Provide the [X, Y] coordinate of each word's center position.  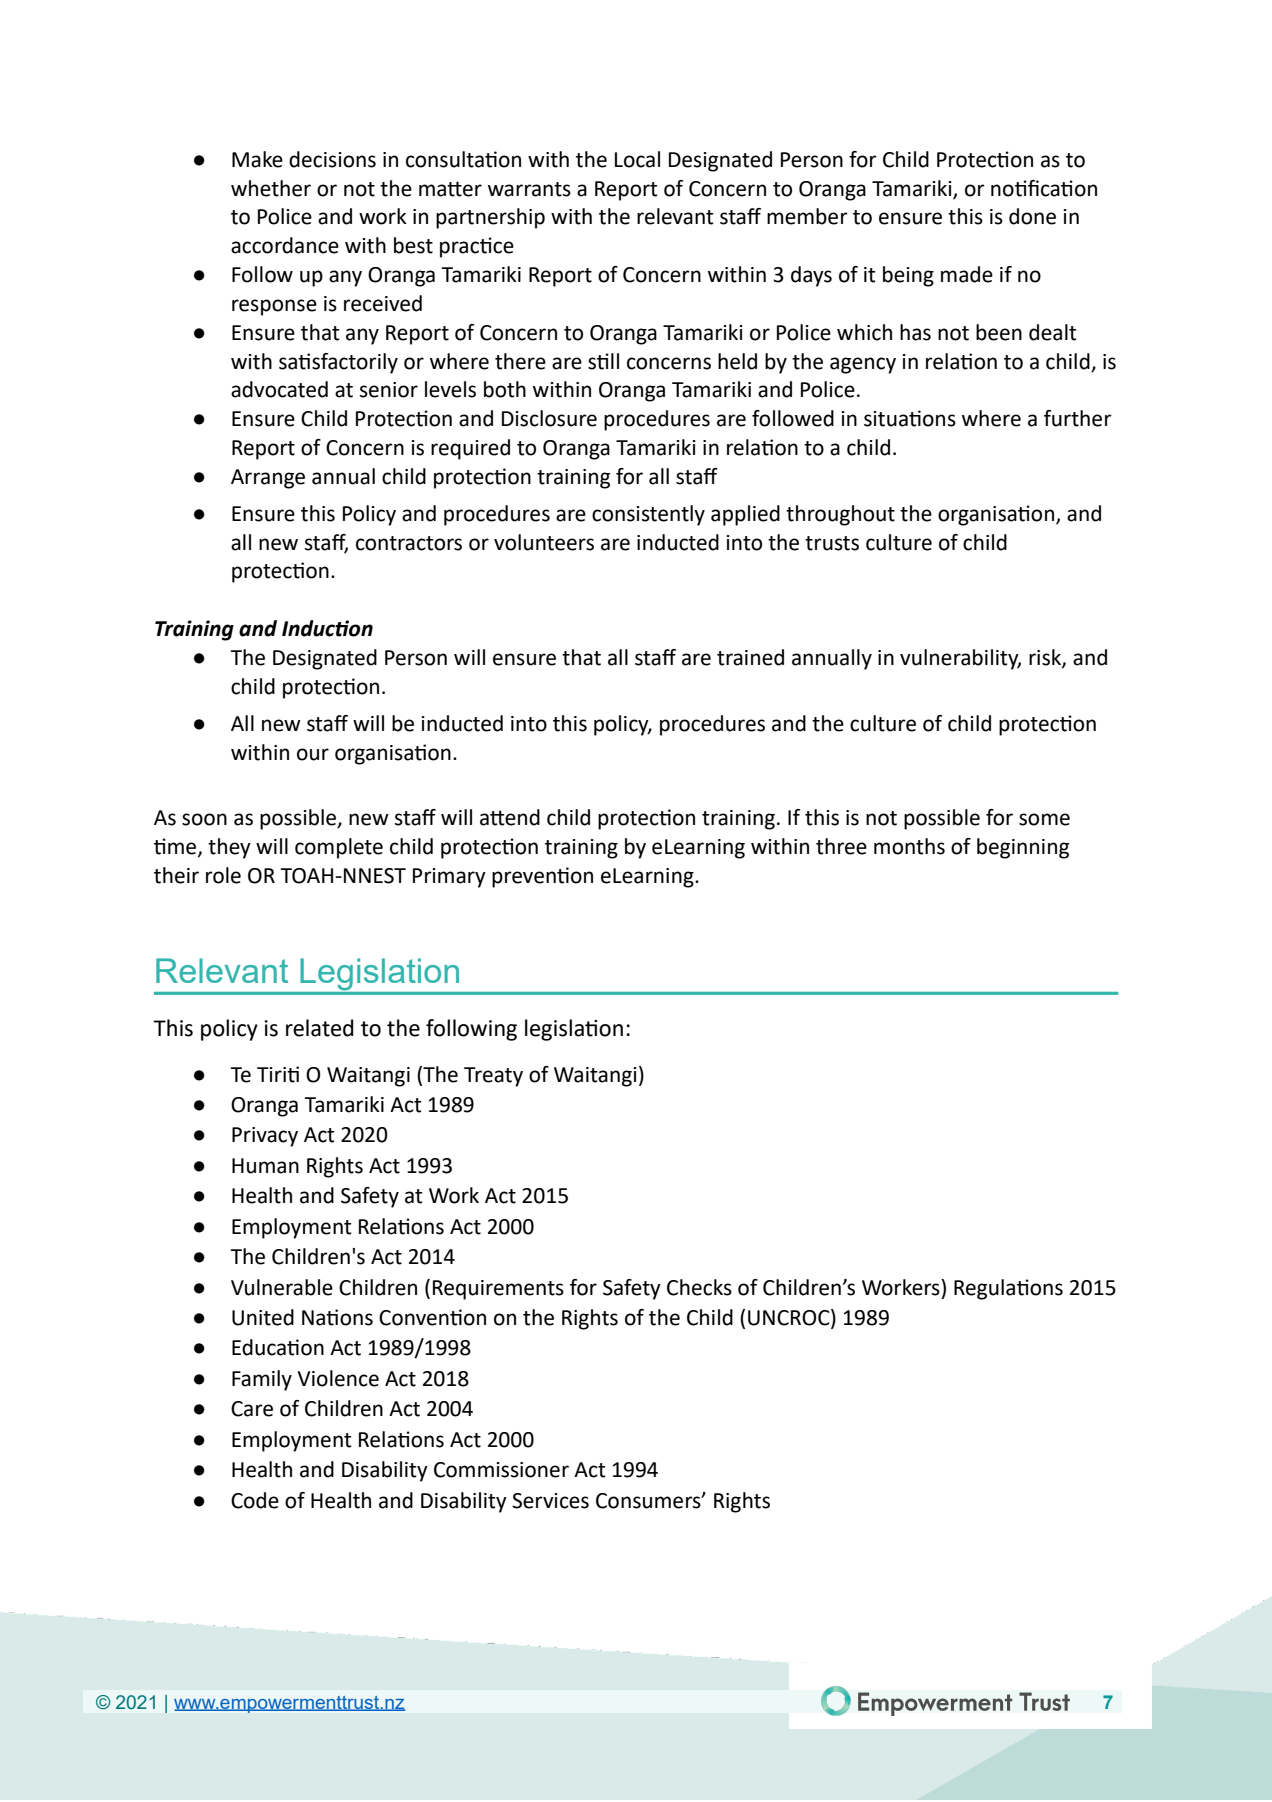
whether [271, 188]
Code [255, 1500]
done [1032, 216]
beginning [1023, 848]
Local [637, 159]
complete [339, 848]
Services [550, 1501]
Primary [449, 878]
